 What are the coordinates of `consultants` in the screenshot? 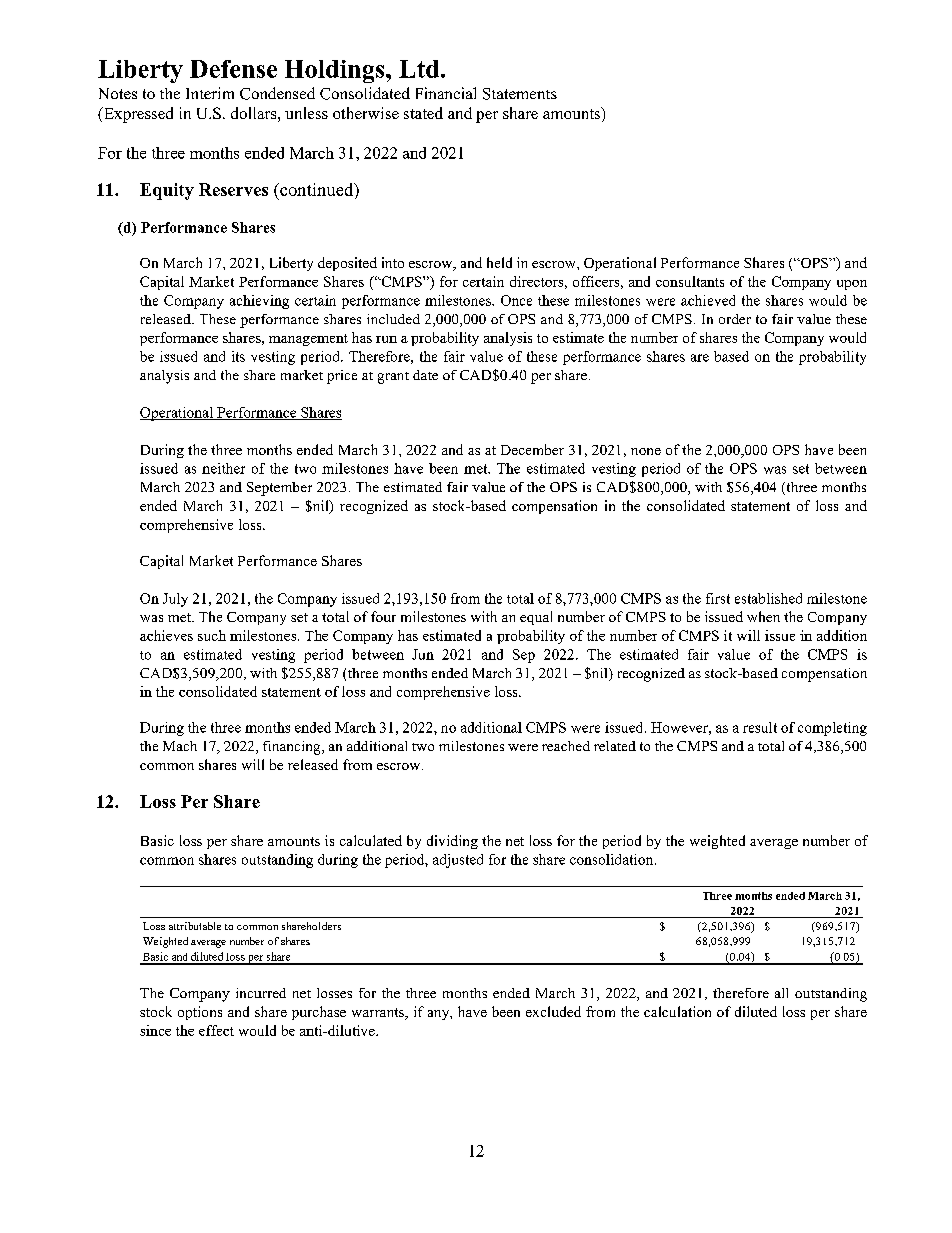 It's located at (690, 281).
